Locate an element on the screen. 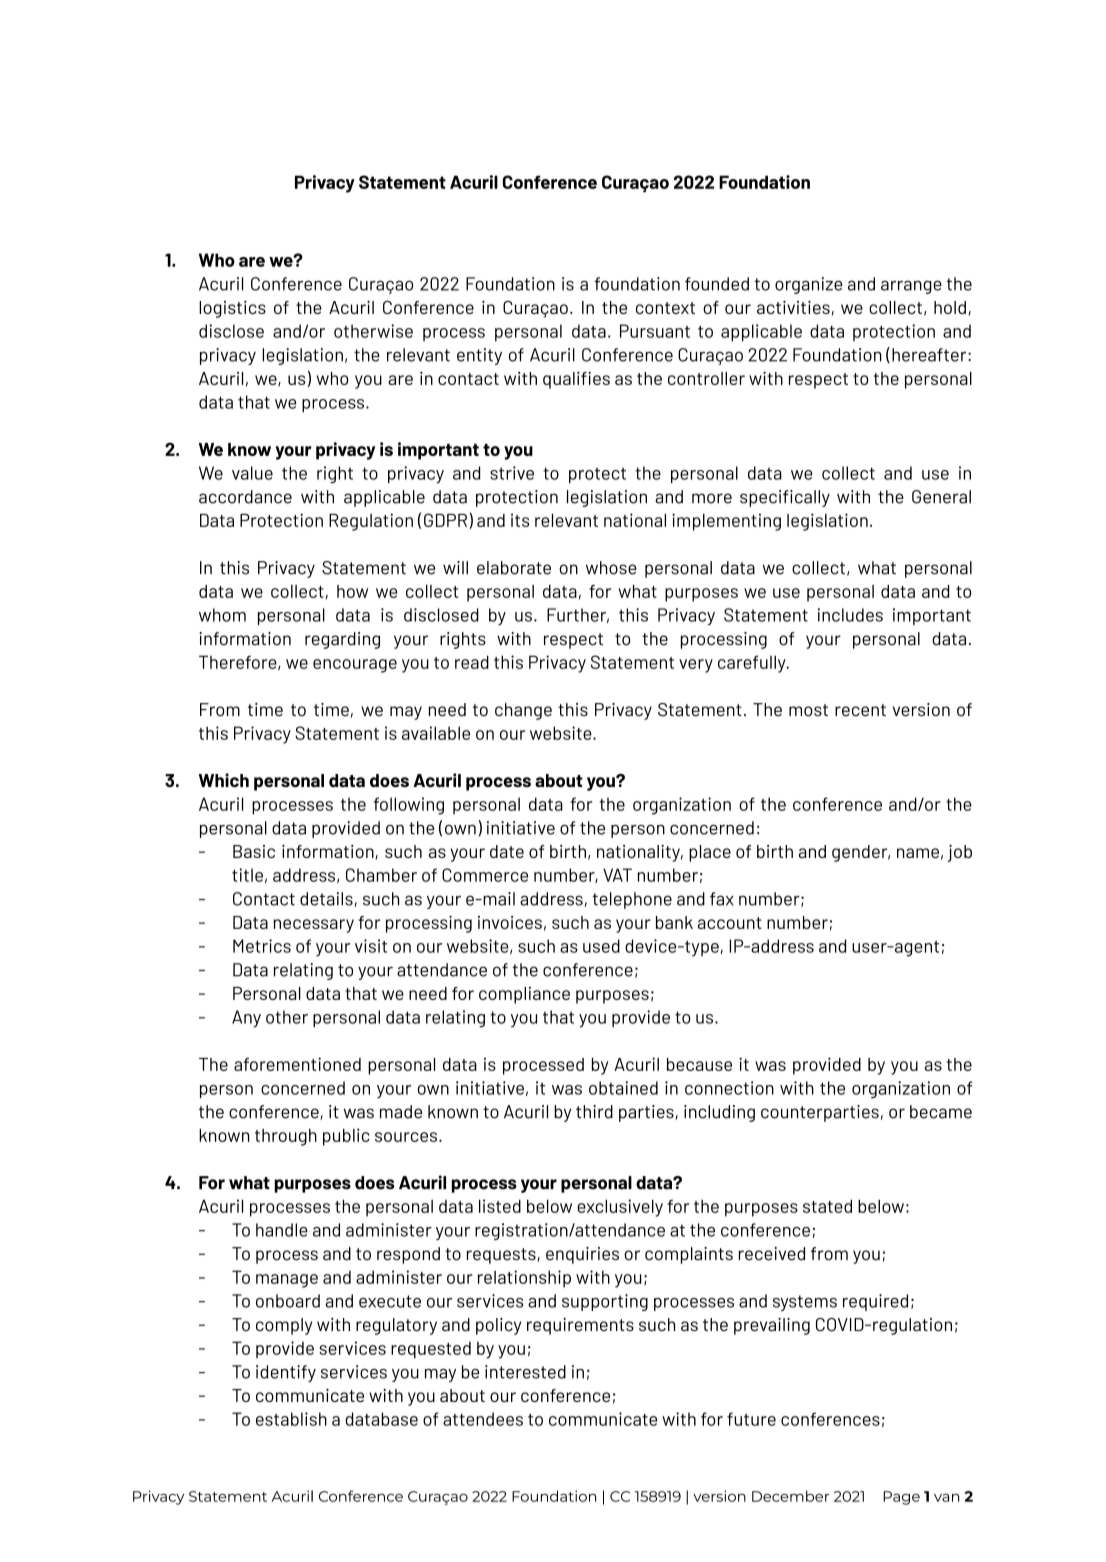 Image resolution: width=1106 pixels, height=1562 pixels. Pursuant is located at coordinates (655, 331).
